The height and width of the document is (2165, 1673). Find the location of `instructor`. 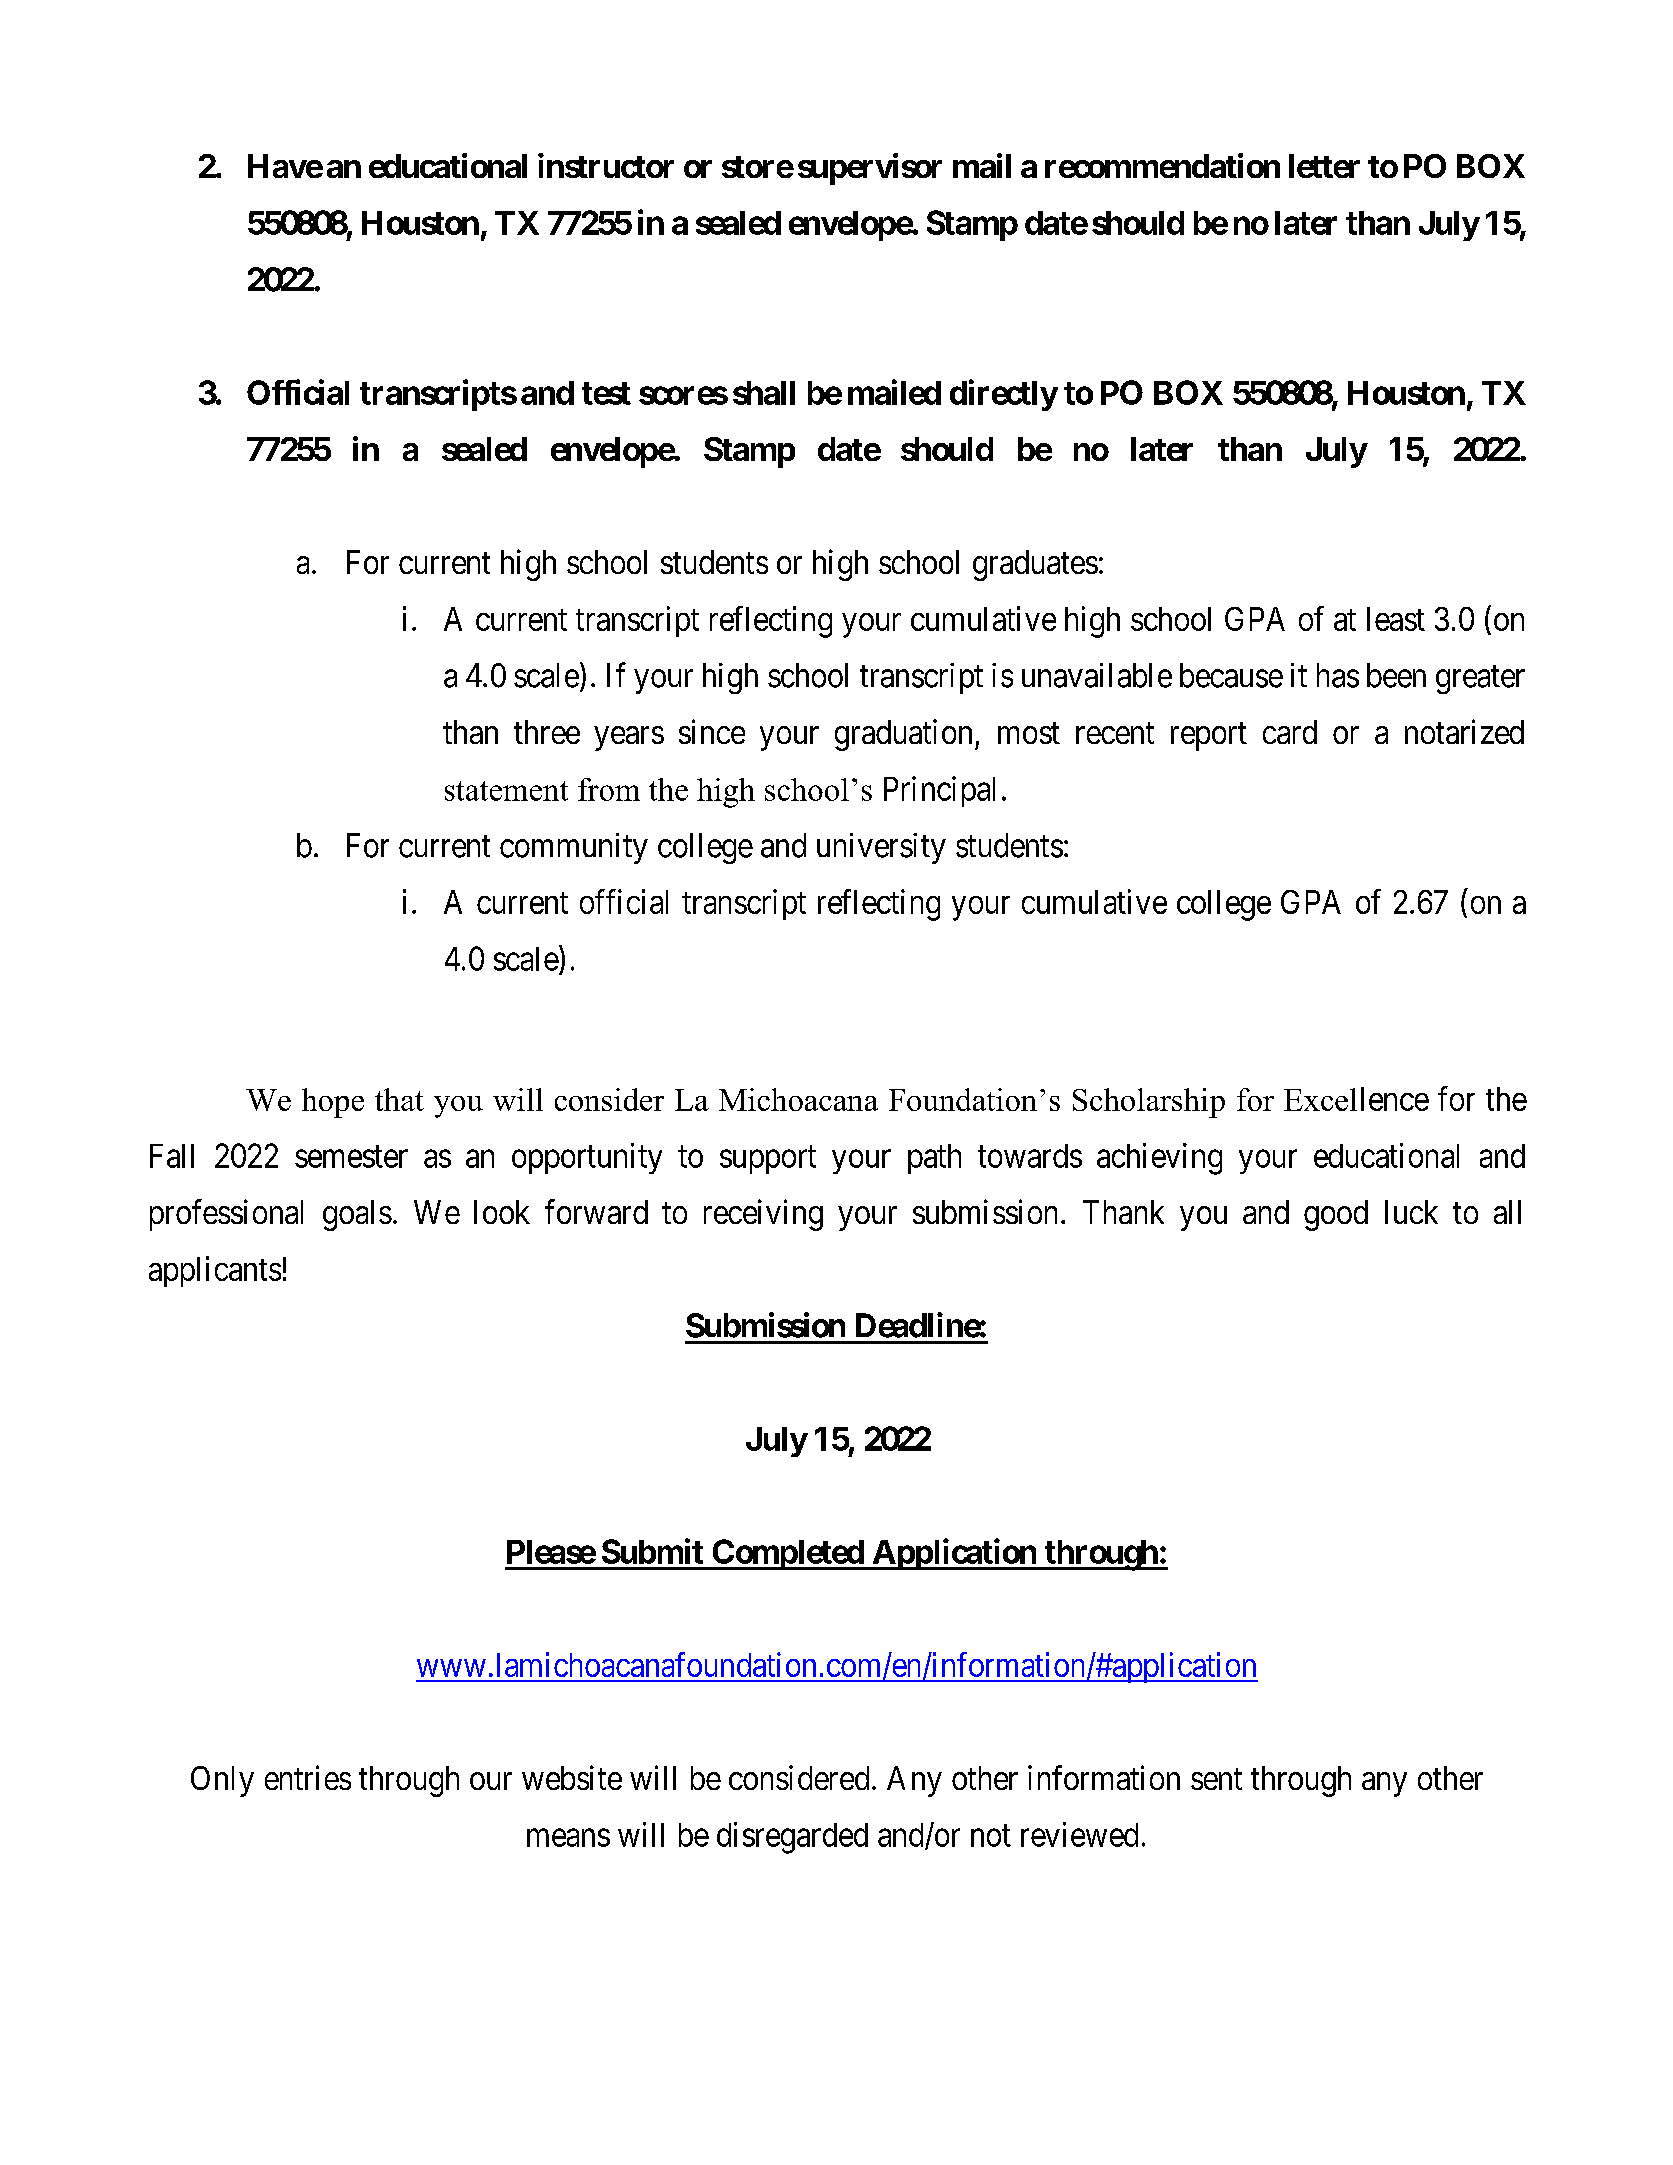

instructor is located at coordinates (606, 165).
